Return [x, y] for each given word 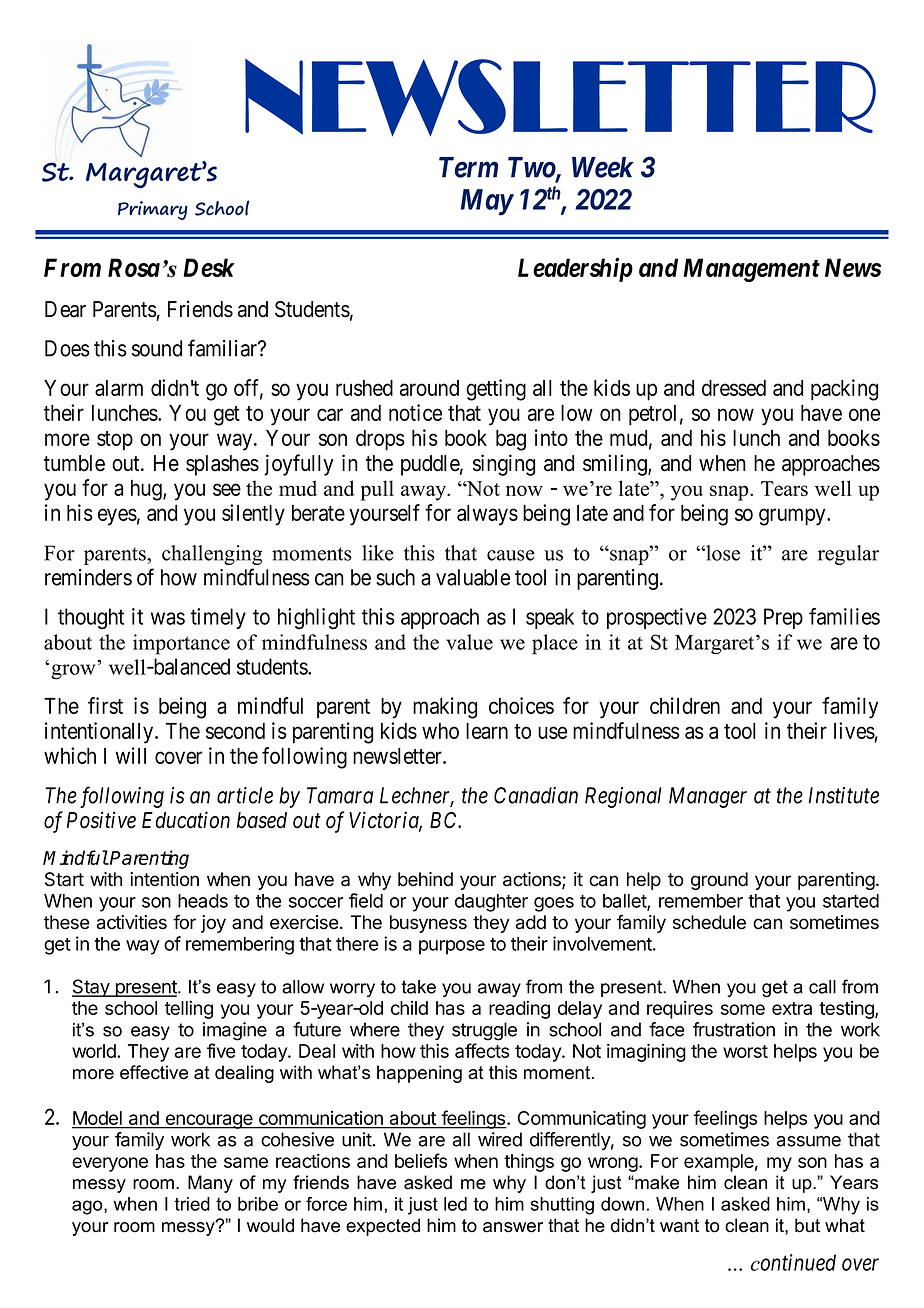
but [807, 1225]
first [105, 705]
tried [192, 1204]
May [487, 202]
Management [751, 270]
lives [854, 730]
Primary [152, 210]
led [455, 1204]
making [445, 708]
